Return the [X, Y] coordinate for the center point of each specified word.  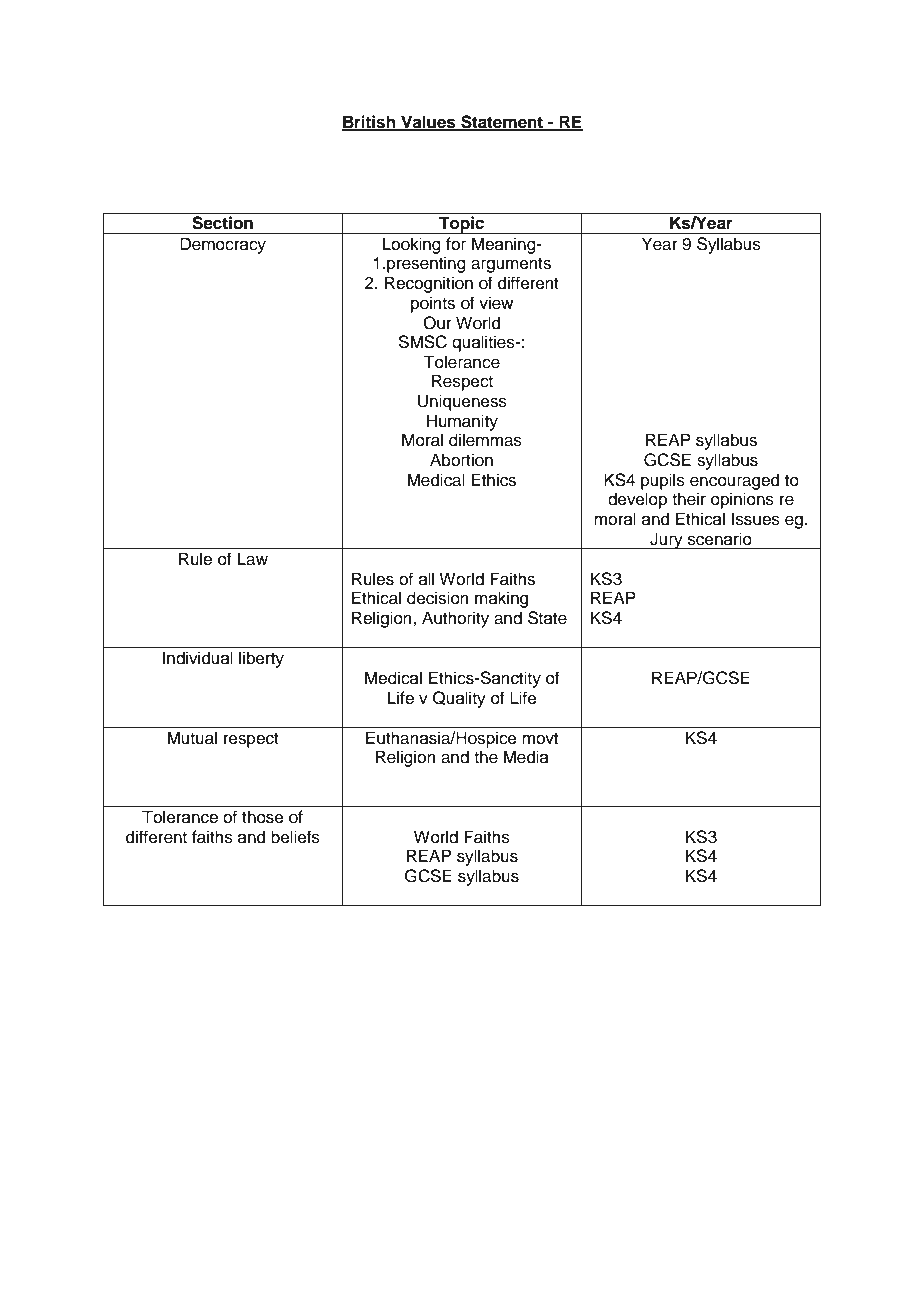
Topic [462, 225]
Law [253, 559]
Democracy [223, 245]
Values [428, 122]
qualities [484, 343]
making [501, 599]
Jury [666, 540]
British [370, 122]
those [263, 817]
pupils [663, 481]
